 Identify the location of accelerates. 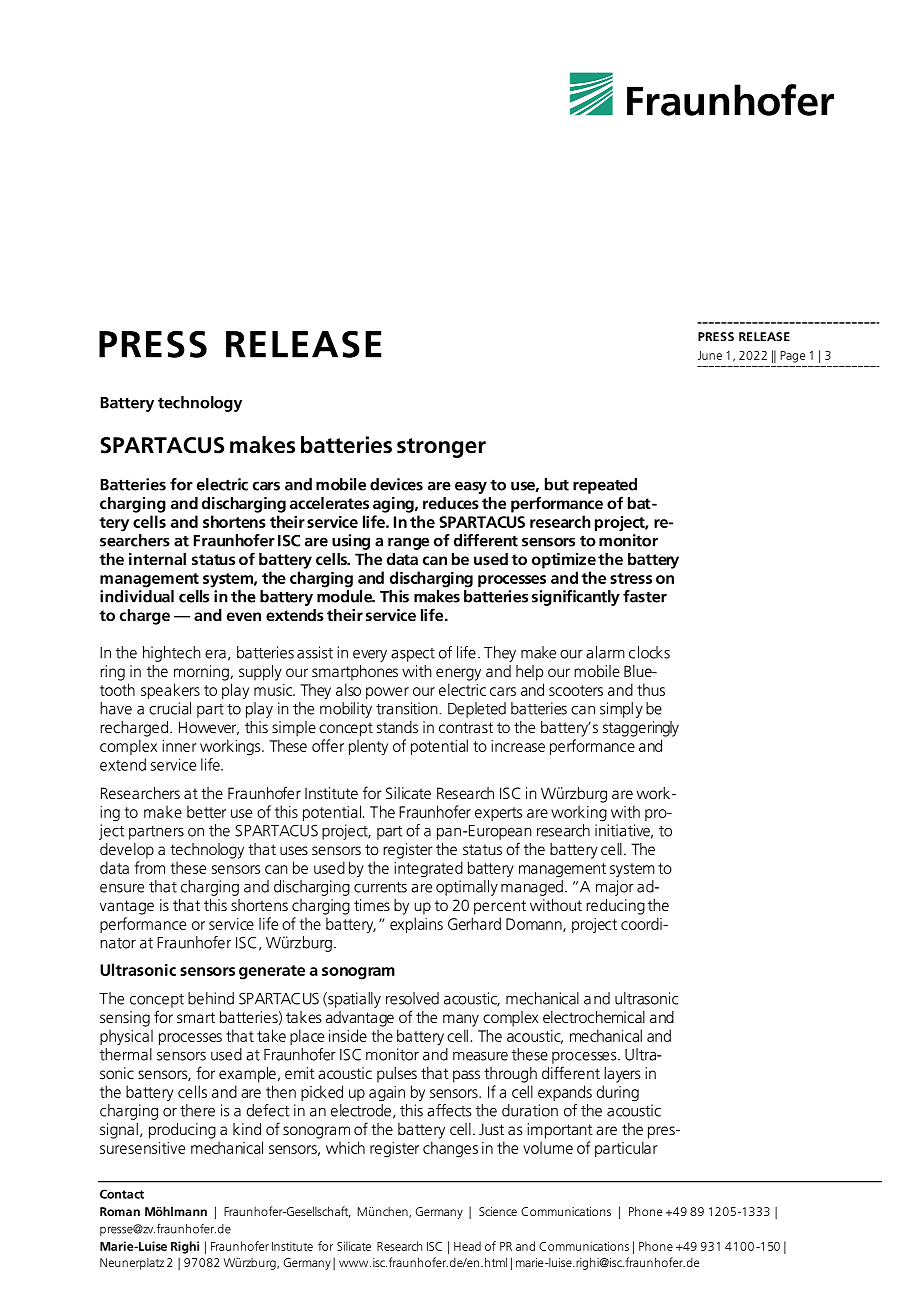
(329, 503).
